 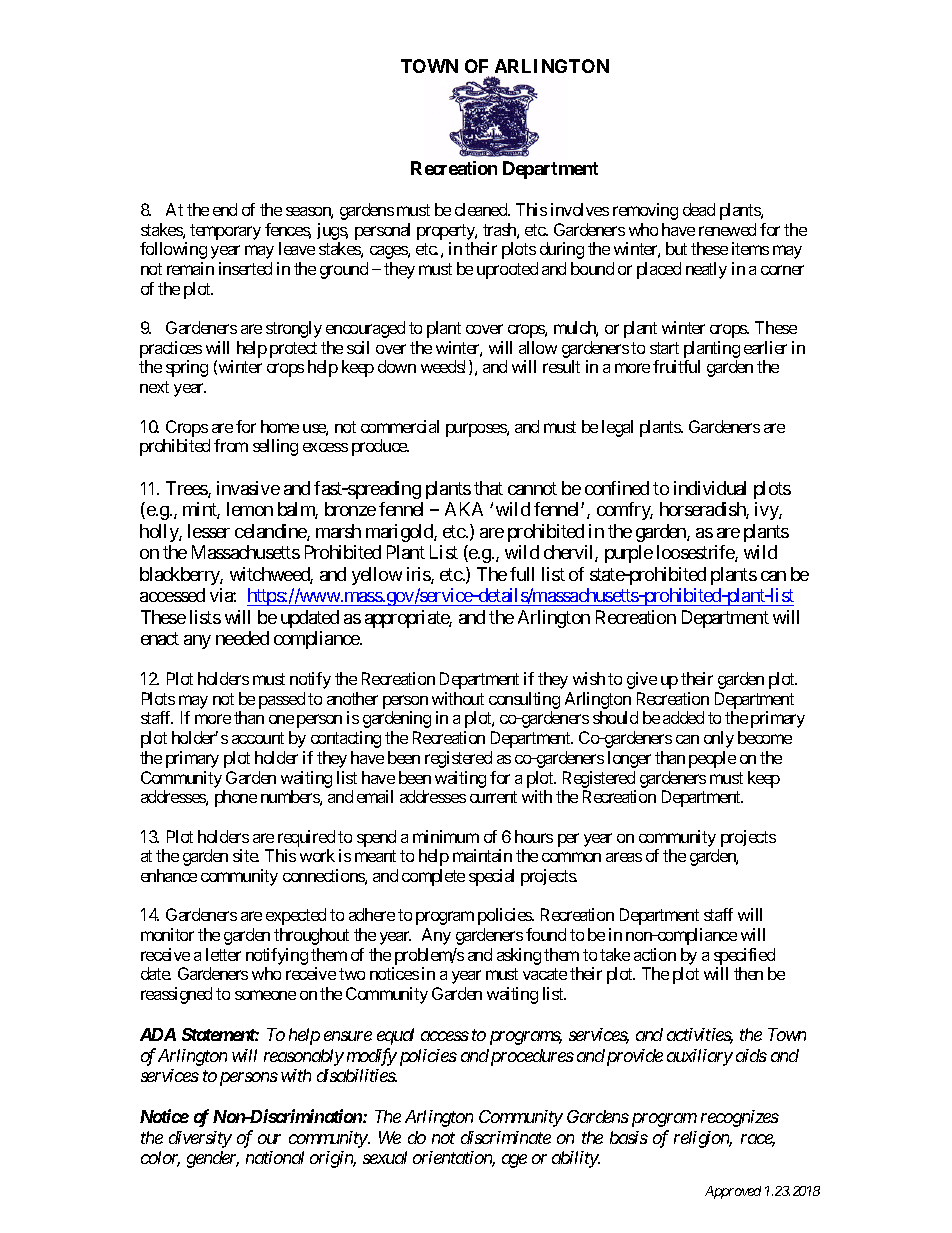 I want to click on that, so click(x=488, y=488).
